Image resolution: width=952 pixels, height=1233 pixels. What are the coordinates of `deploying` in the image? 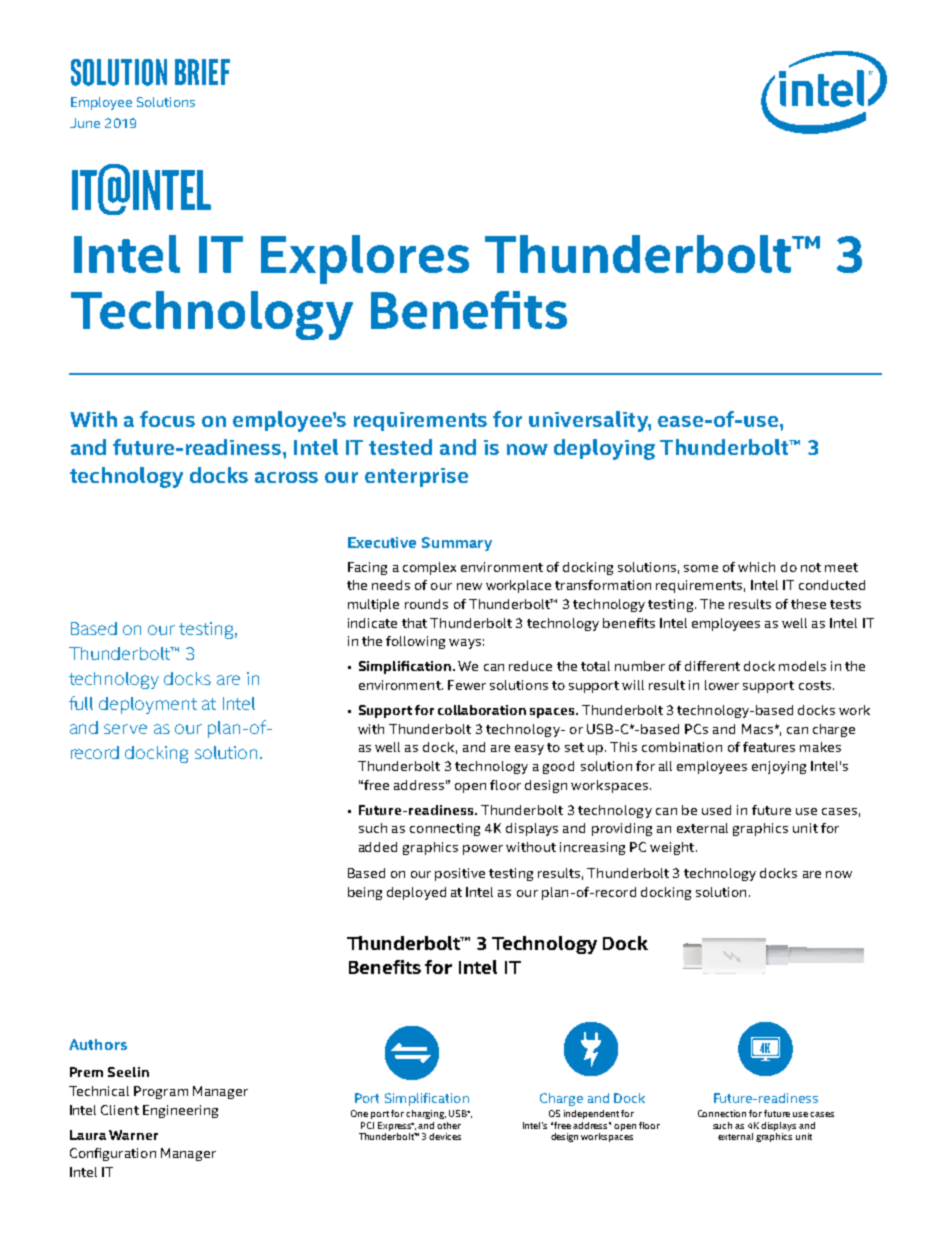 It's located at (604, 449).
